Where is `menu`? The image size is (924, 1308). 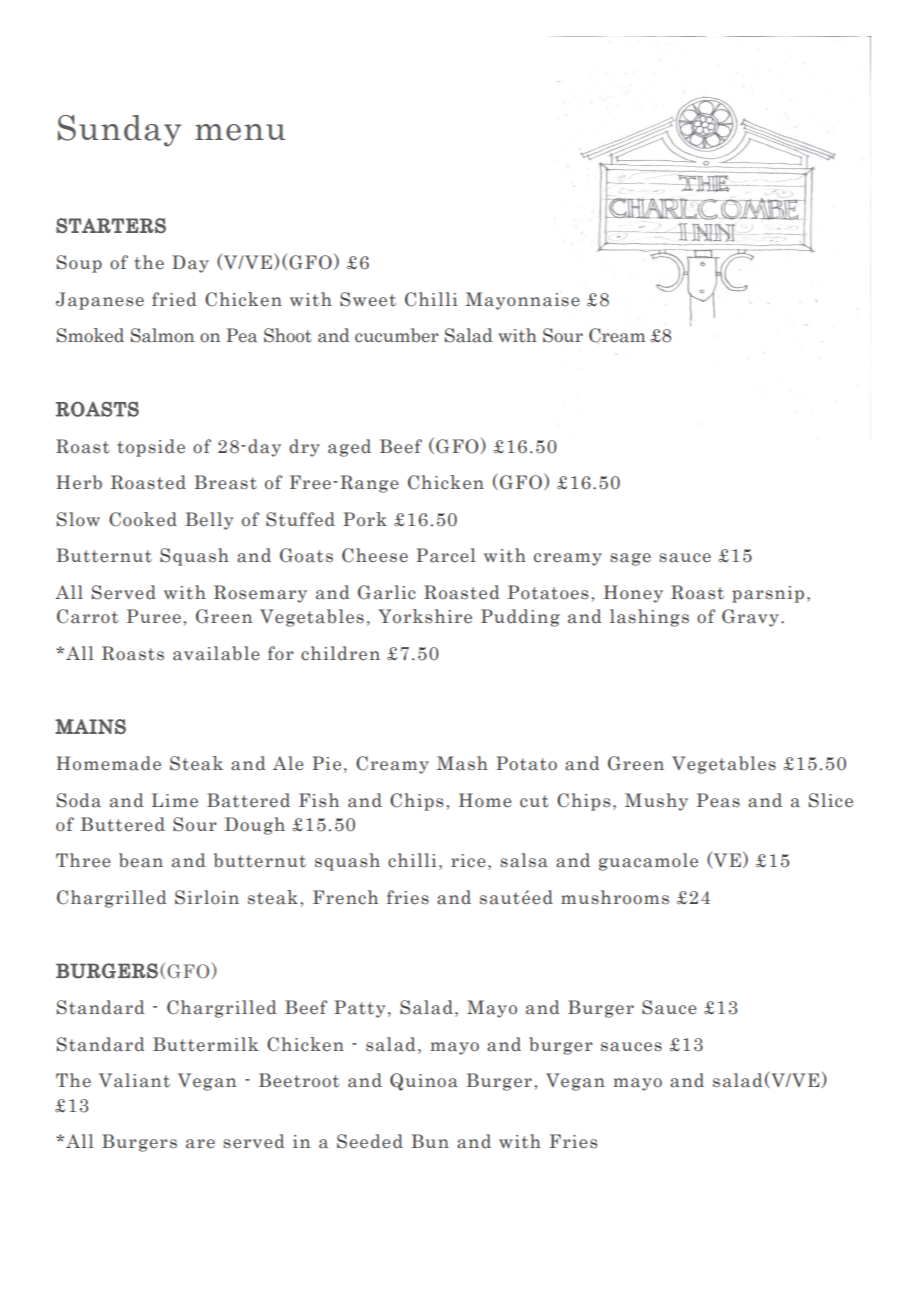
menu is located at coordinates (240, 132).
